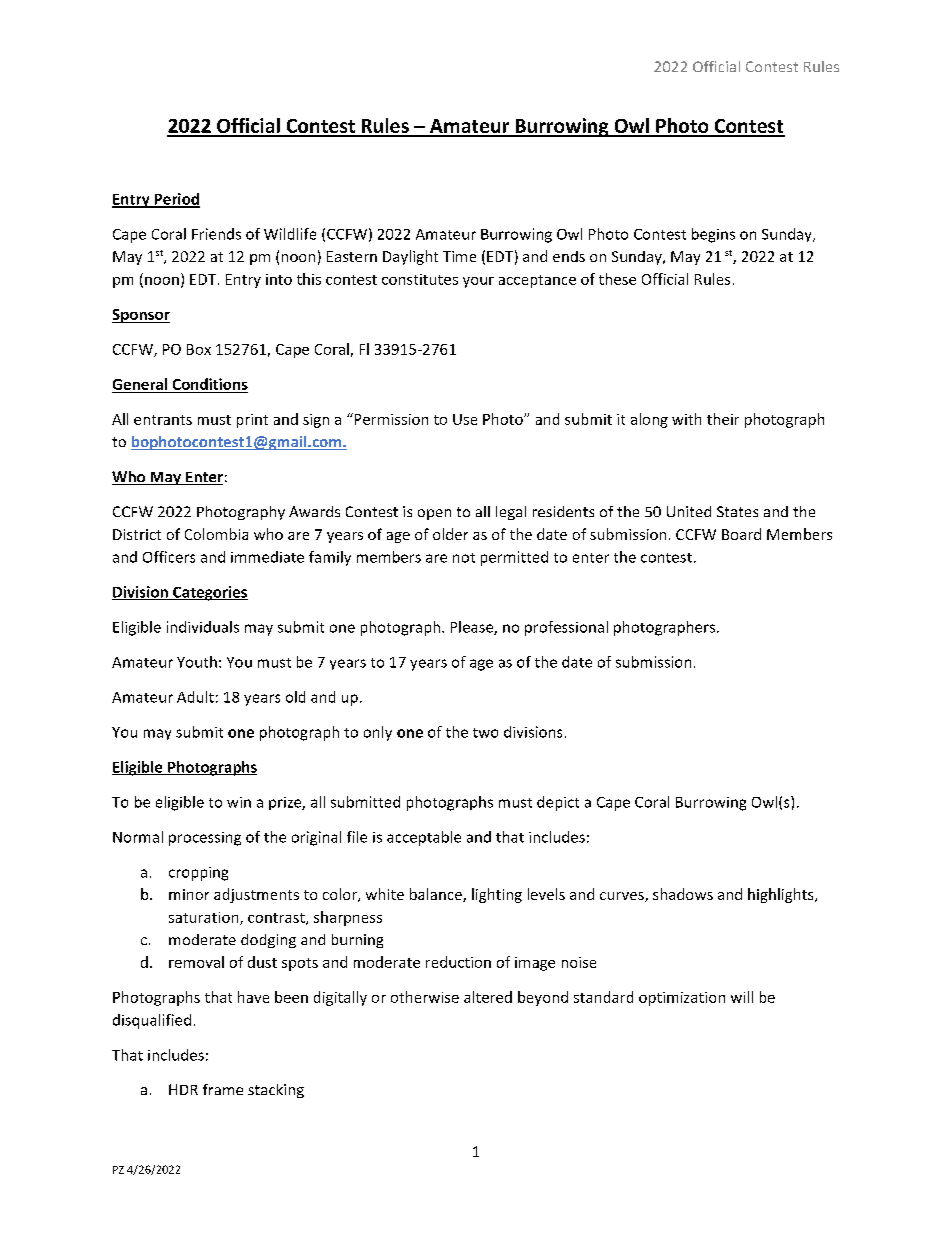 The image size is (952, 1233). Describe the element at coordinates (485, 733) in the screenshot. I see `two` at that location.
